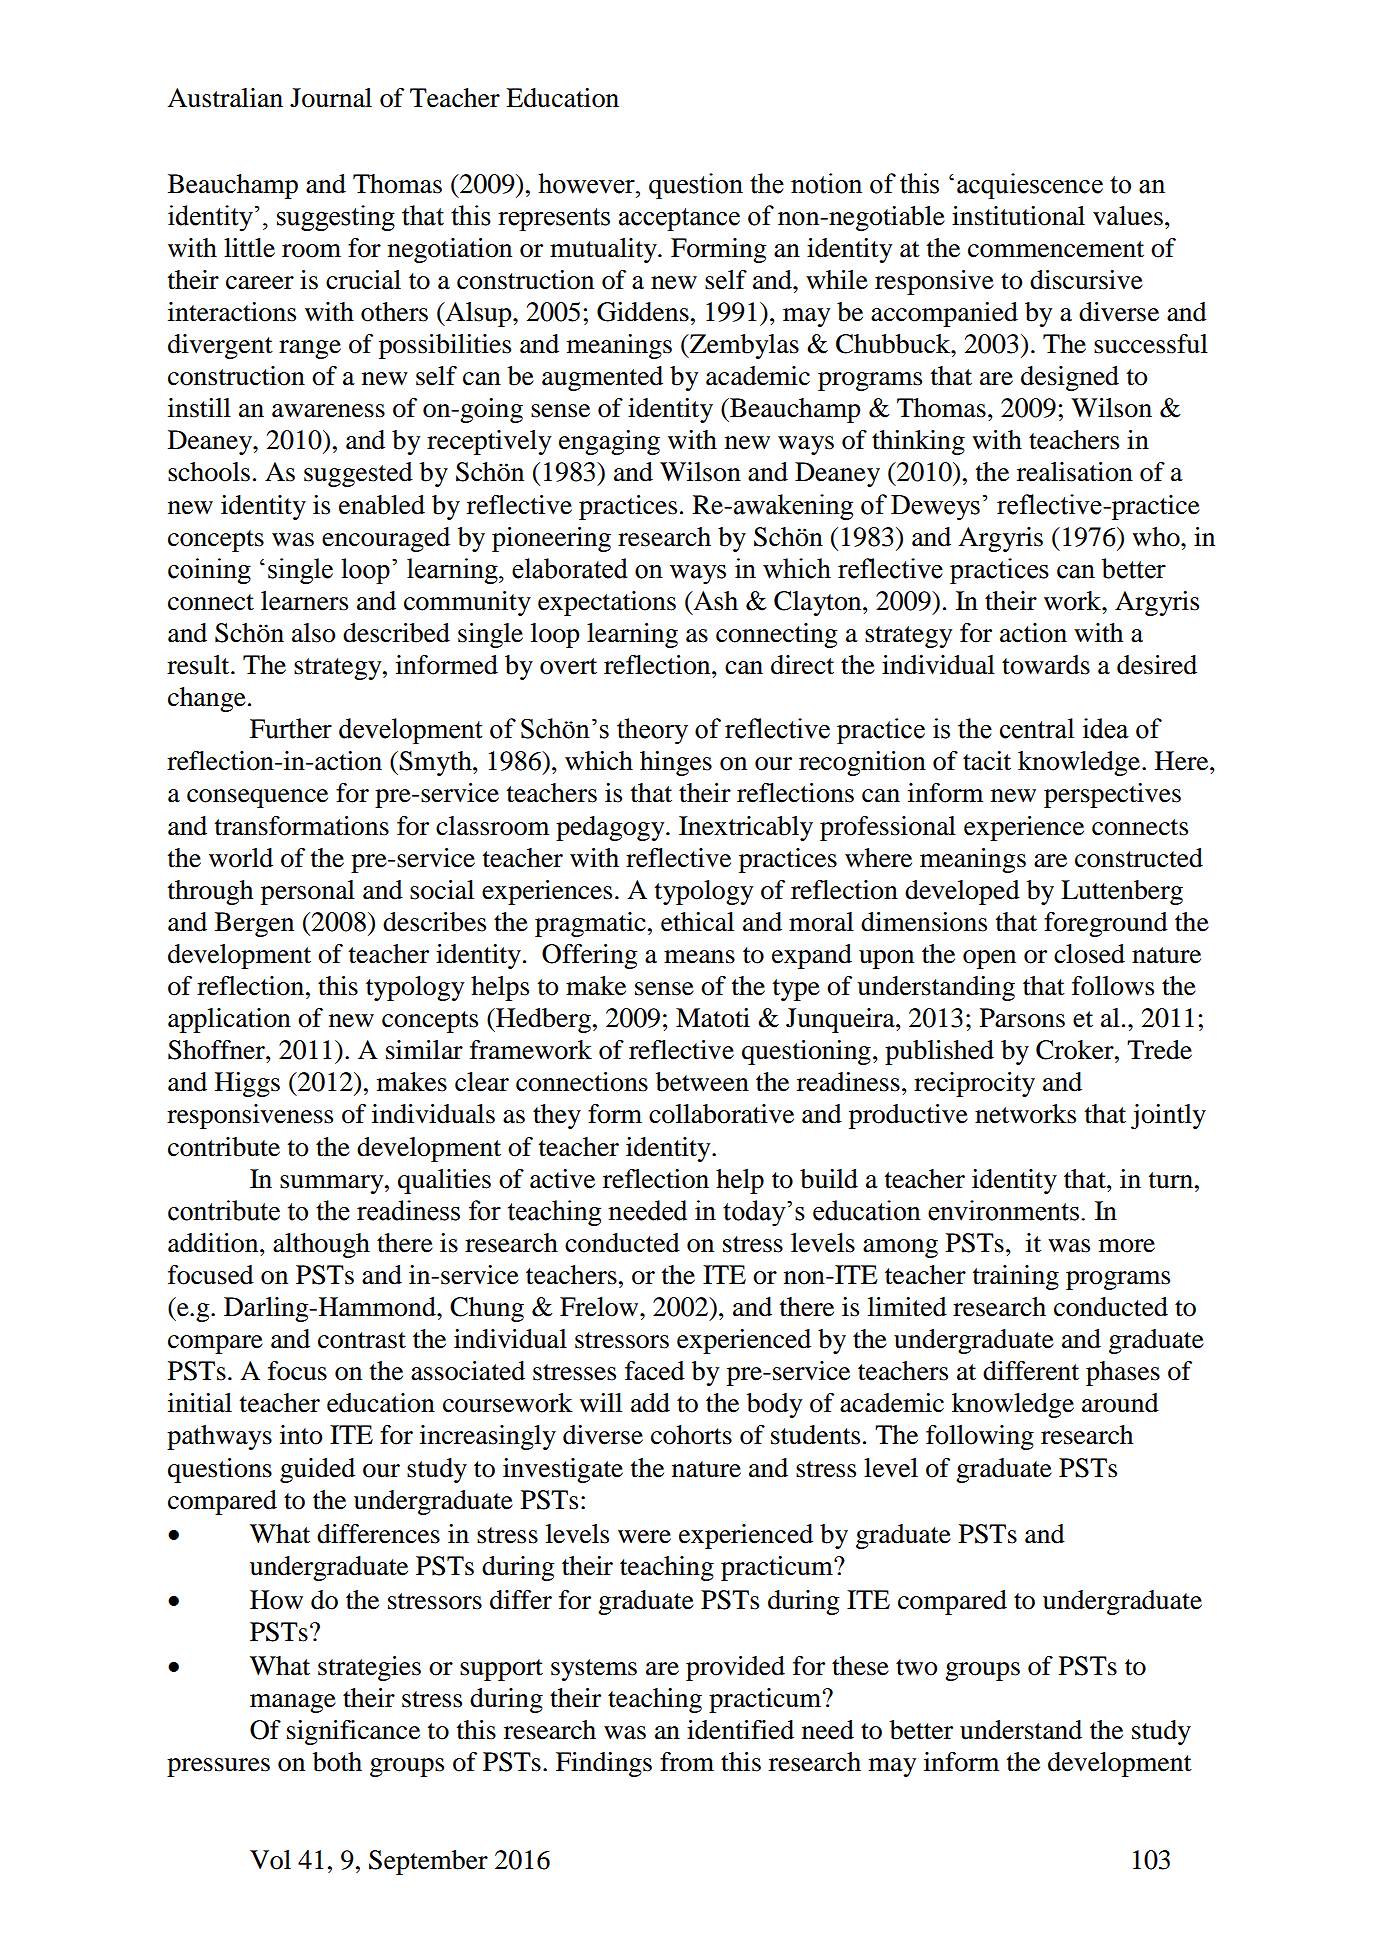 The width and height of the screenshot is (1384, 1958). Describe the element at coordinates (687, 1762) in the screenshot. I see `from` at that location.
